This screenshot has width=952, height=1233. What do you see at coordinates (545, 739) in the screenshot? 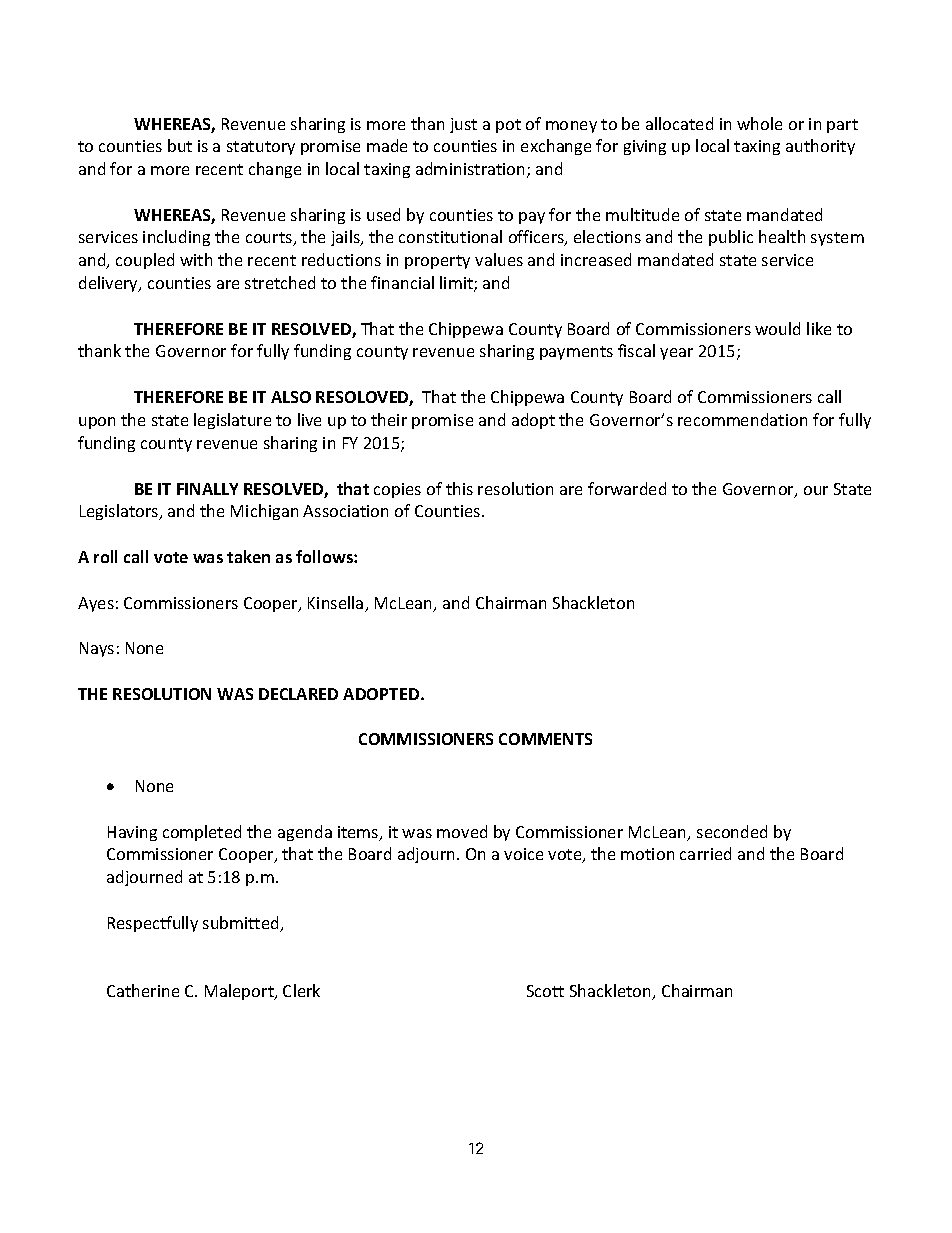
I see `COMMENTS` at bounding box center [545, 739].
